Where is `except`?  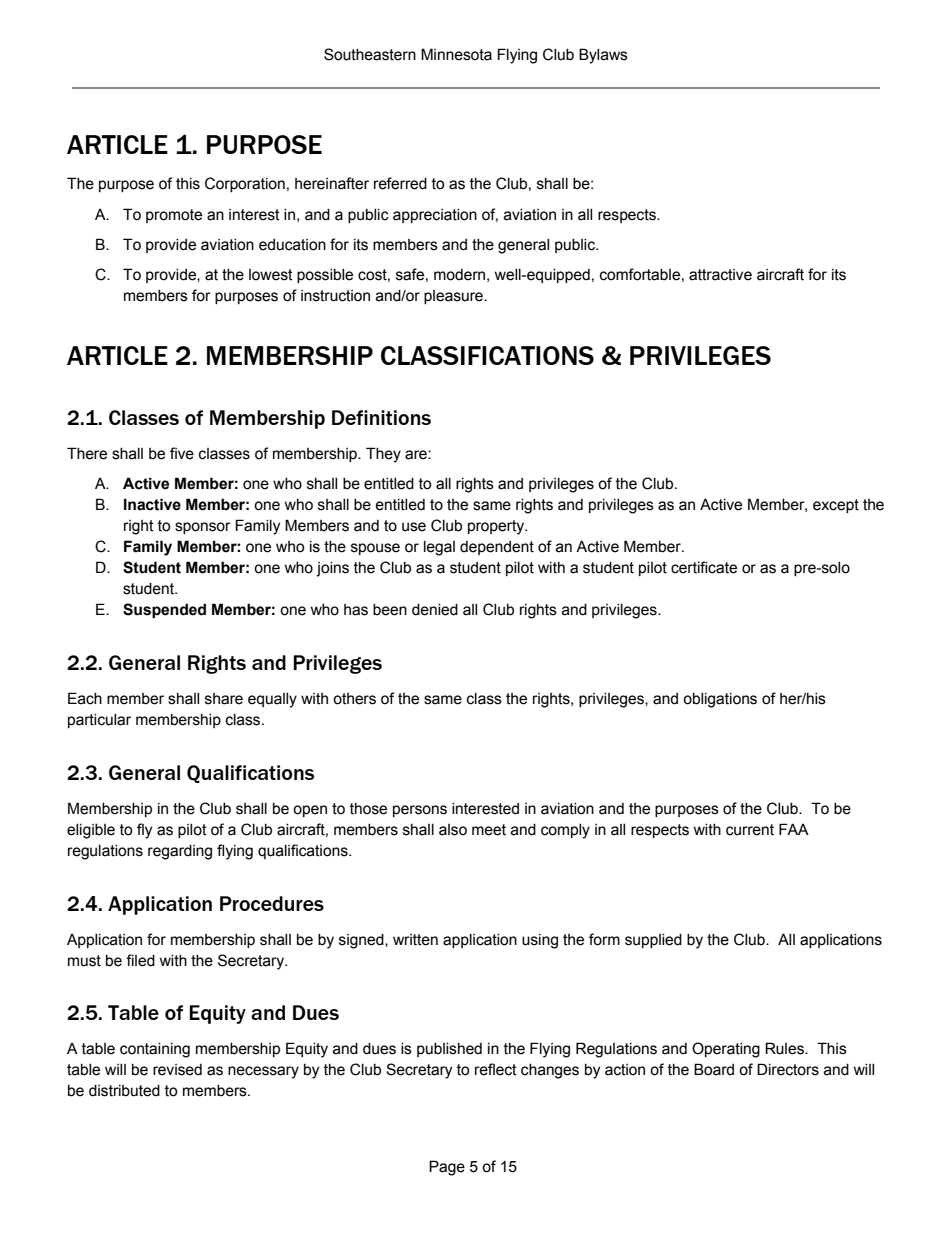
except is located at coordinates (836, 506).
